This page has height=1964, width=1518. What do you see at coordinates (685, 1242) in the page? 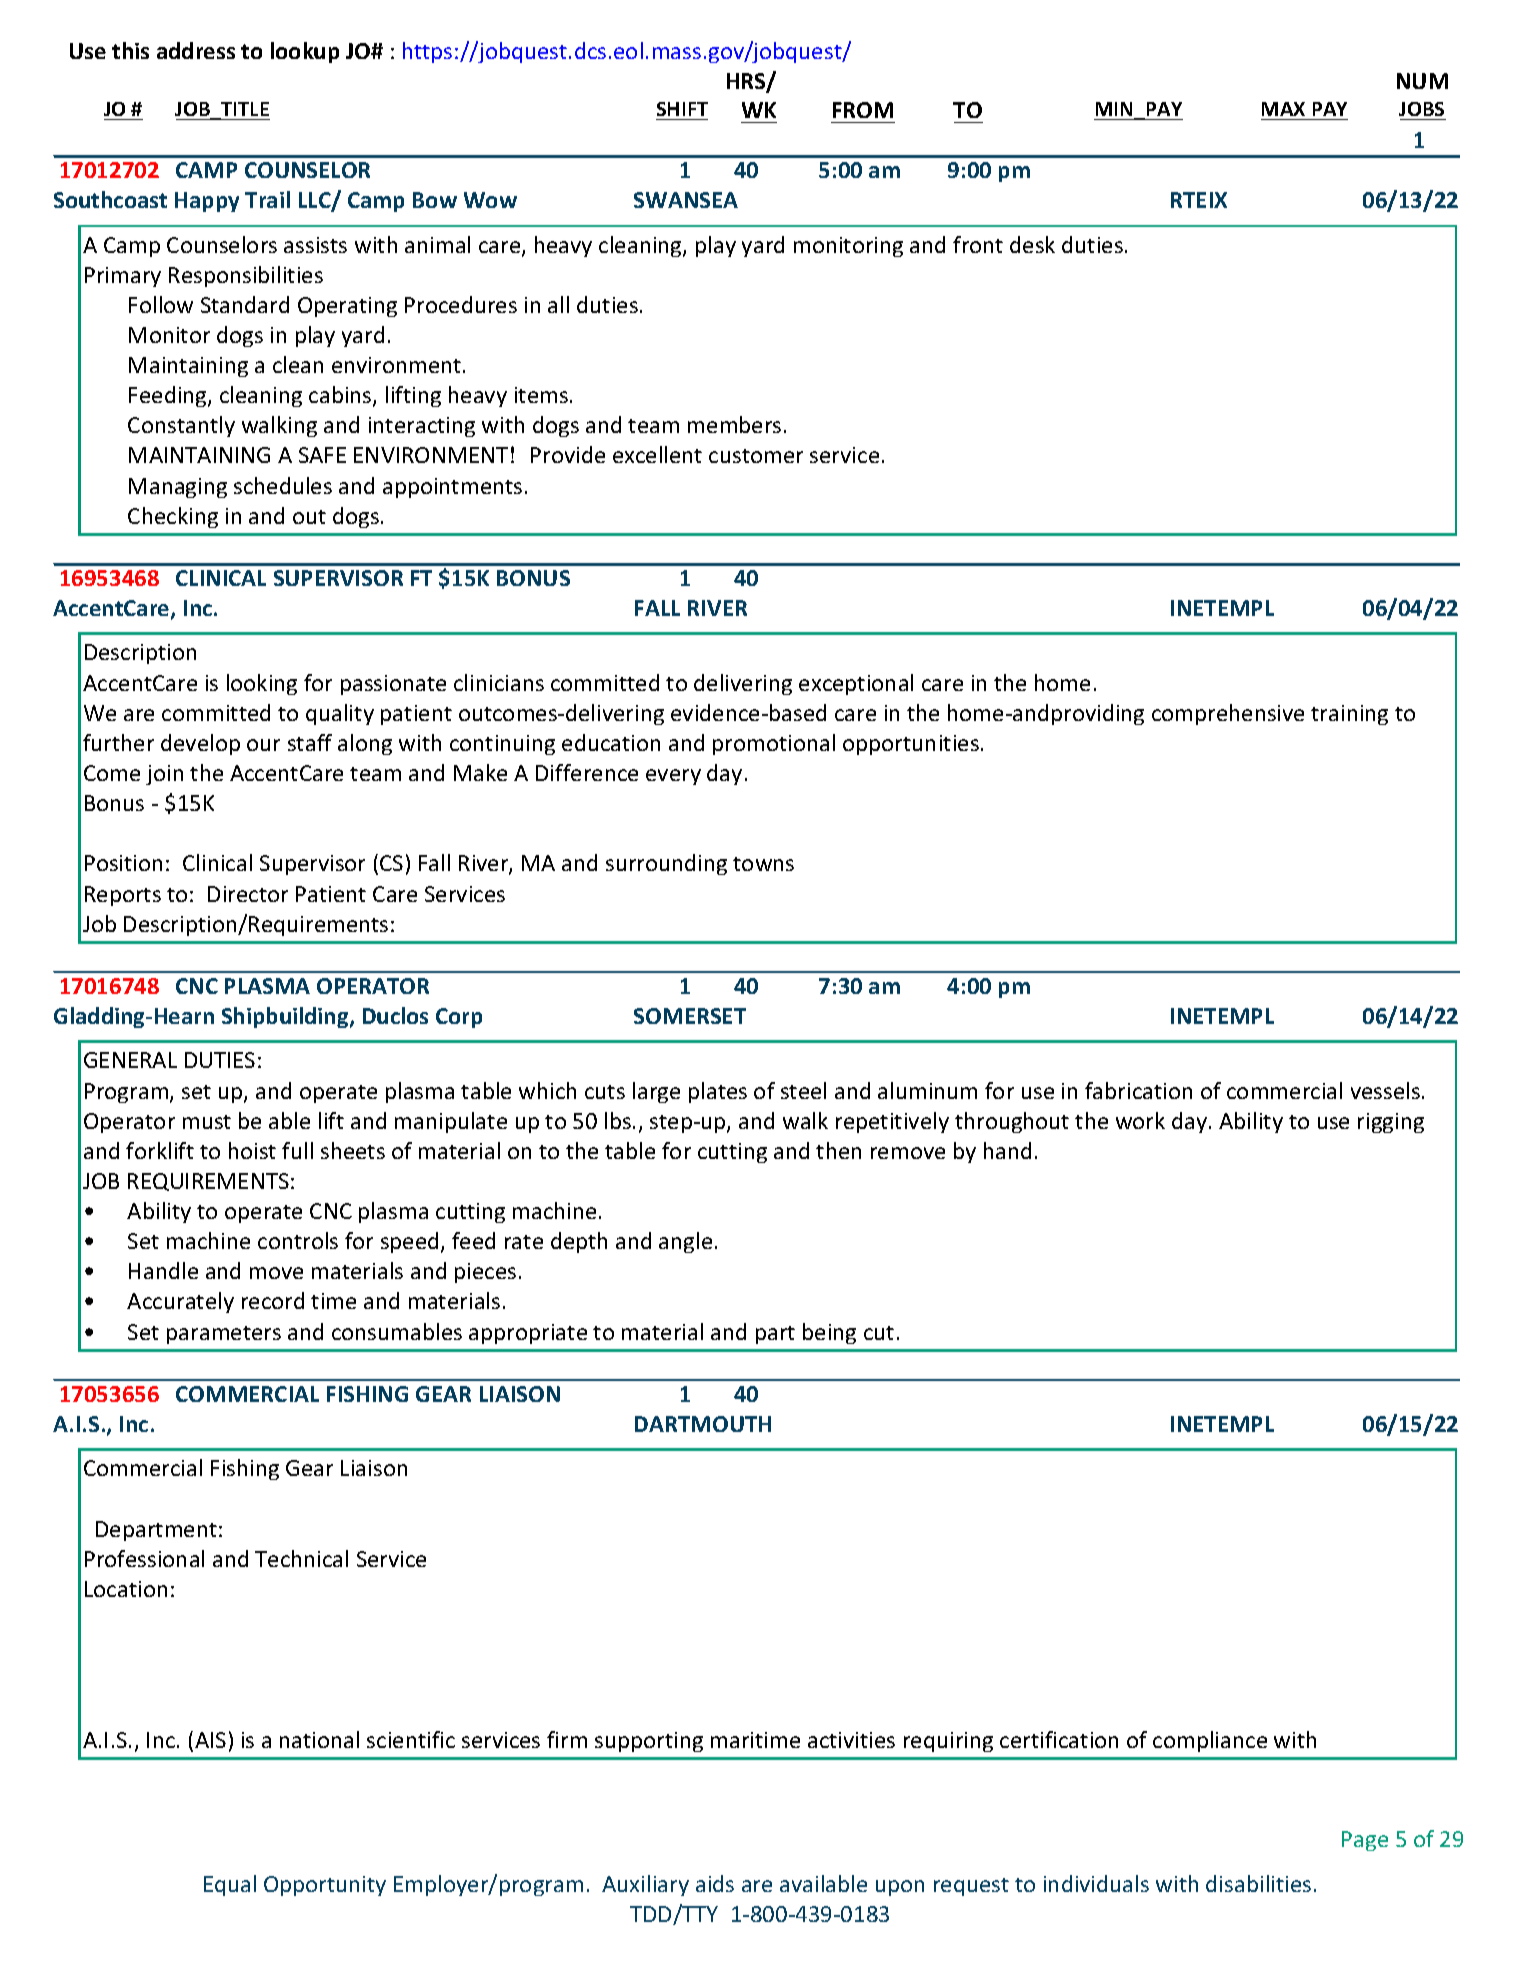
I see `angle` at bounding box center [685, 1242].
